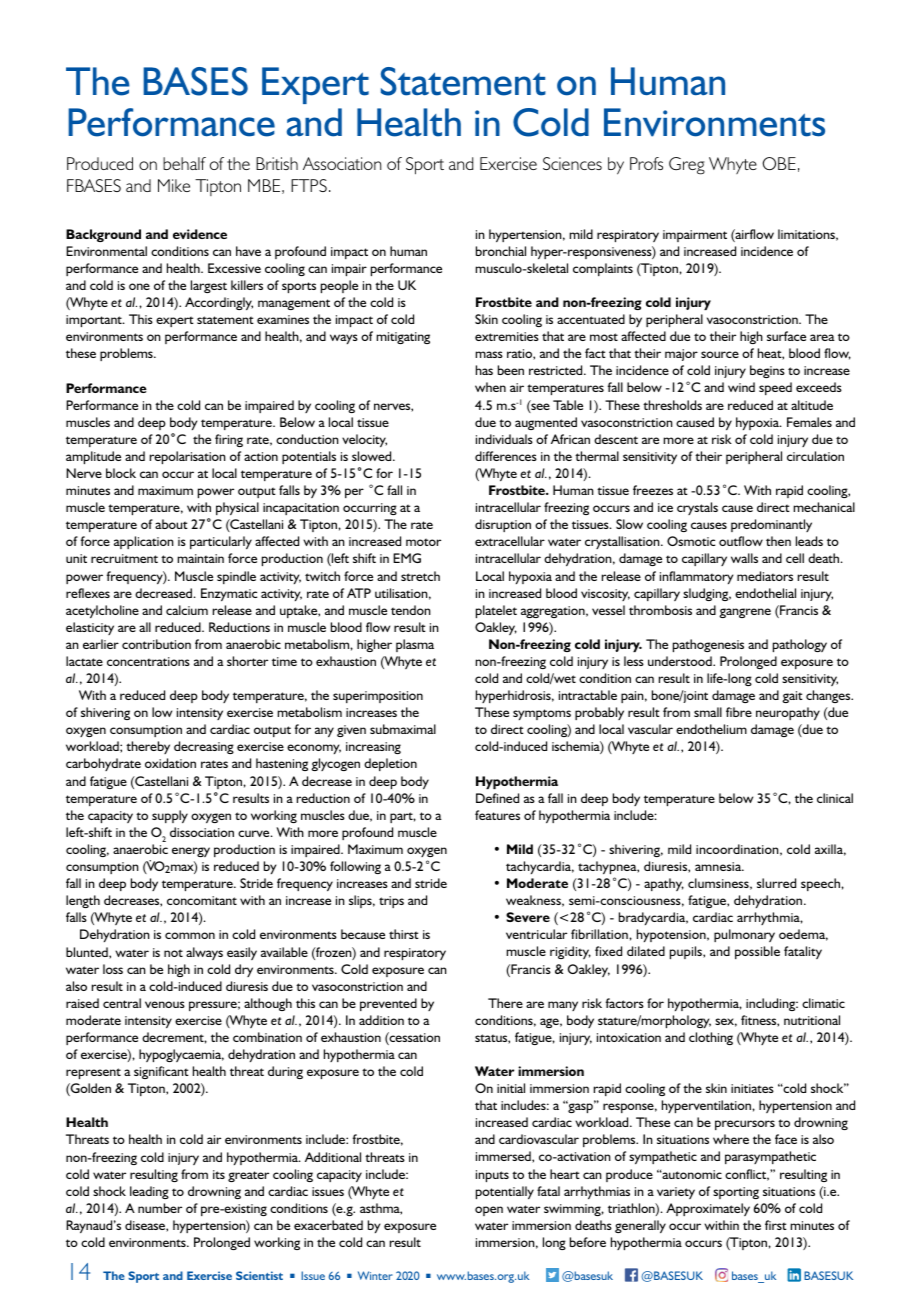 Image resolution: width=924 pixels, height=1308 pixels. I want to click on decreasing, so click(204, 747).
